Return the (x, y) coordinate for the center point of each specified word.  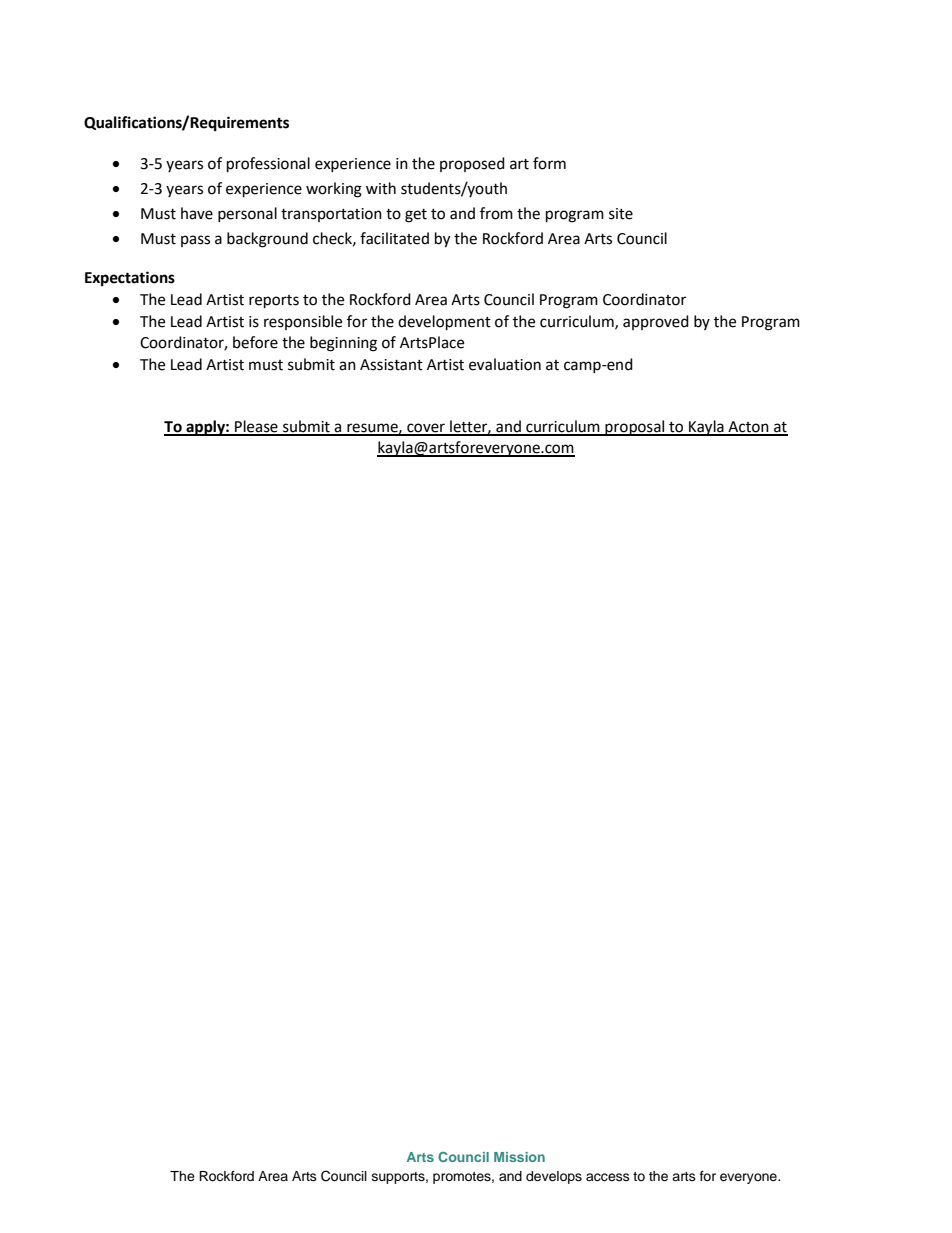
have (197, 213)
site (621, 214)
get (416, 216)
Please (256, 427)
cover (426, 429)
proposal (635, 428)
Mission (519, 1157)
